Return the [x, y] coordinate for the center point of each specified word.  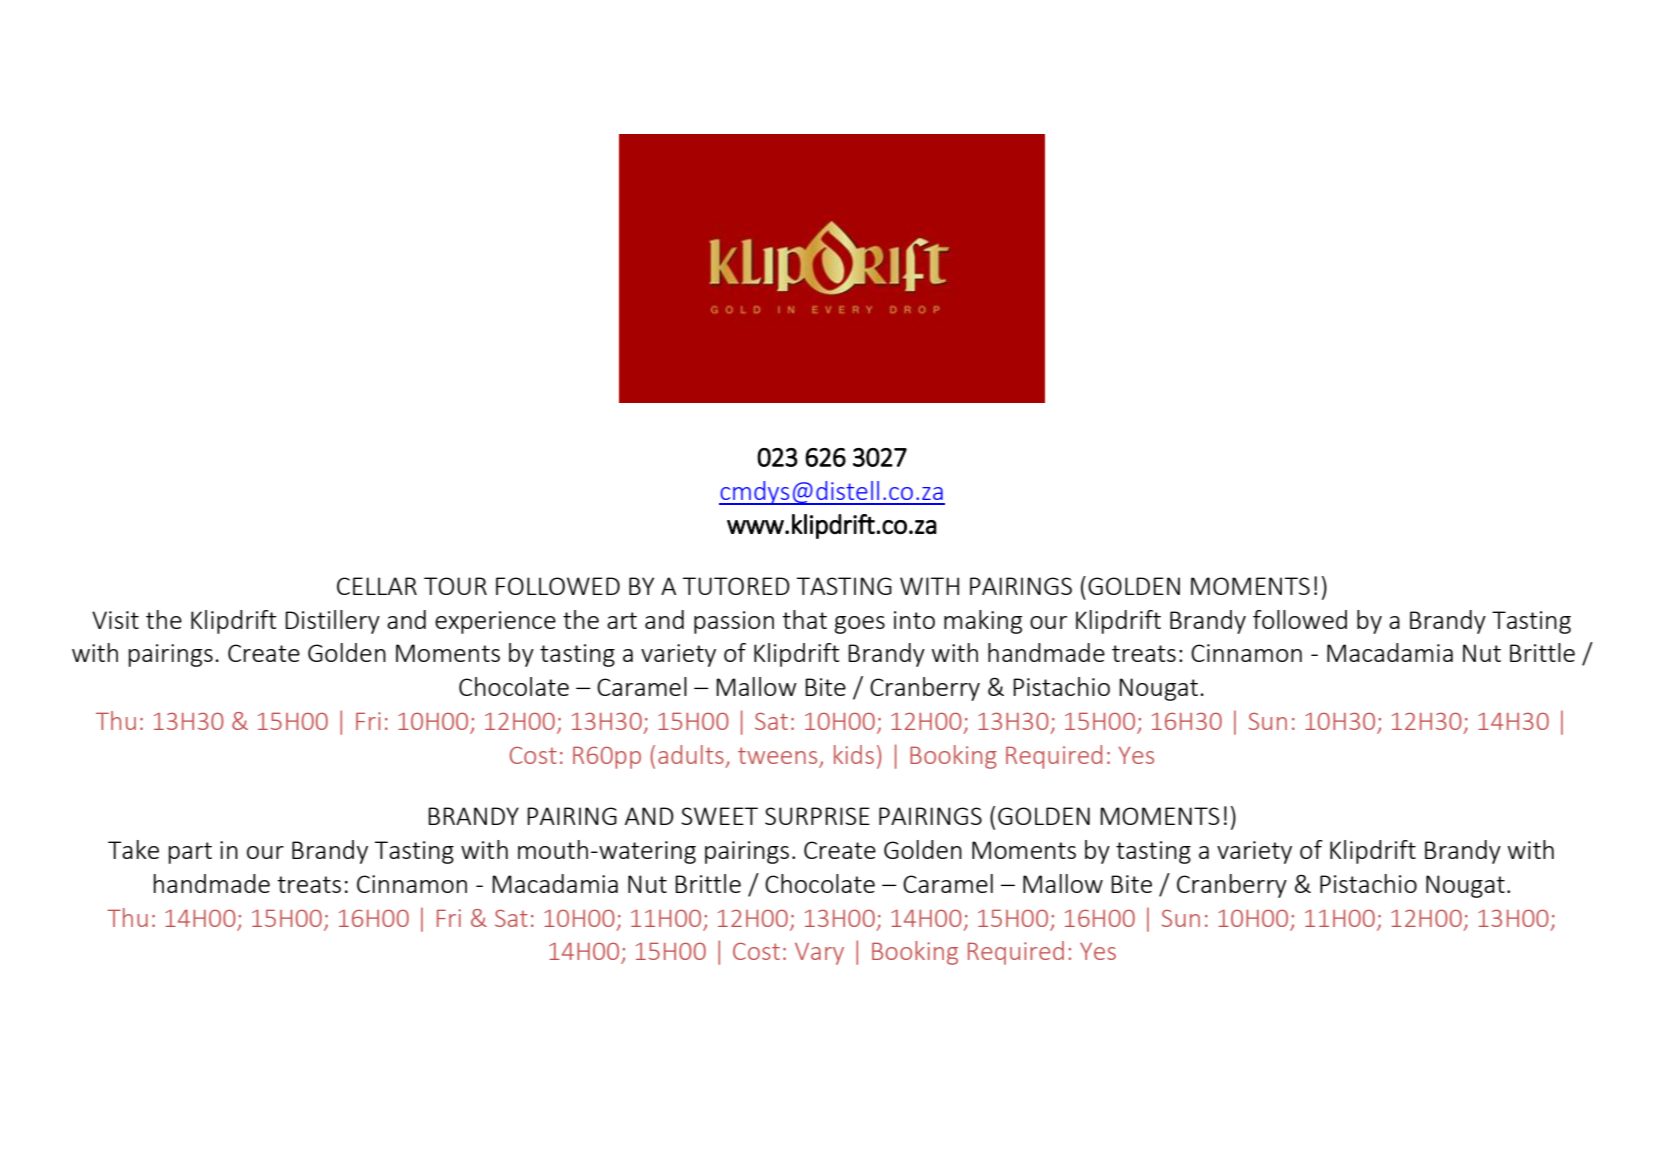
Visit [115, 620]
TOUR [455, 586]
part [190, 853]
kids [854, 754]
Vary [819, 954]
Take [133, 849]
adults [691, 754]
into [914, 620]
